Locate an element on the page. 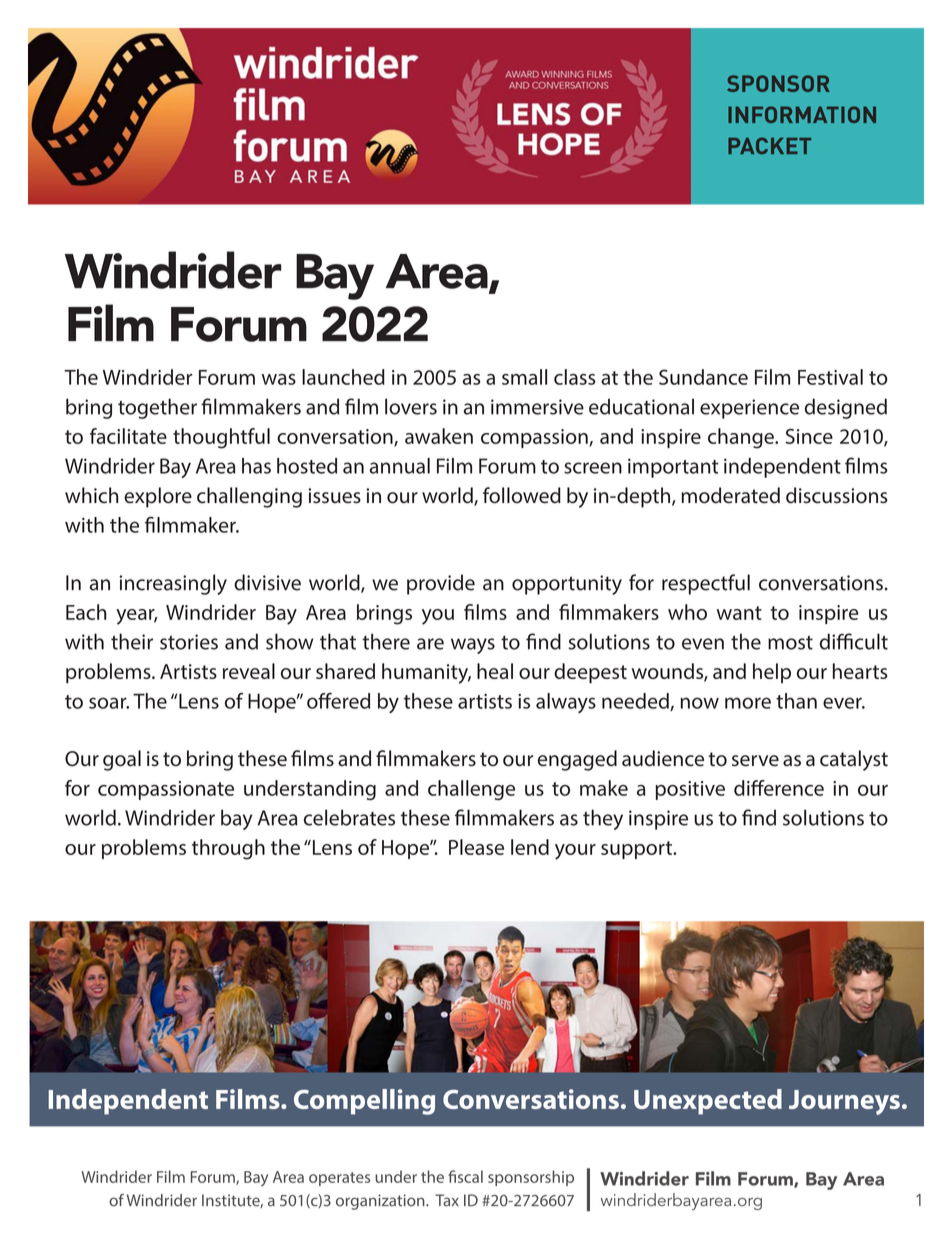 This document has width=952, height=1233. PACKET is located at coordinates (769, 145).
